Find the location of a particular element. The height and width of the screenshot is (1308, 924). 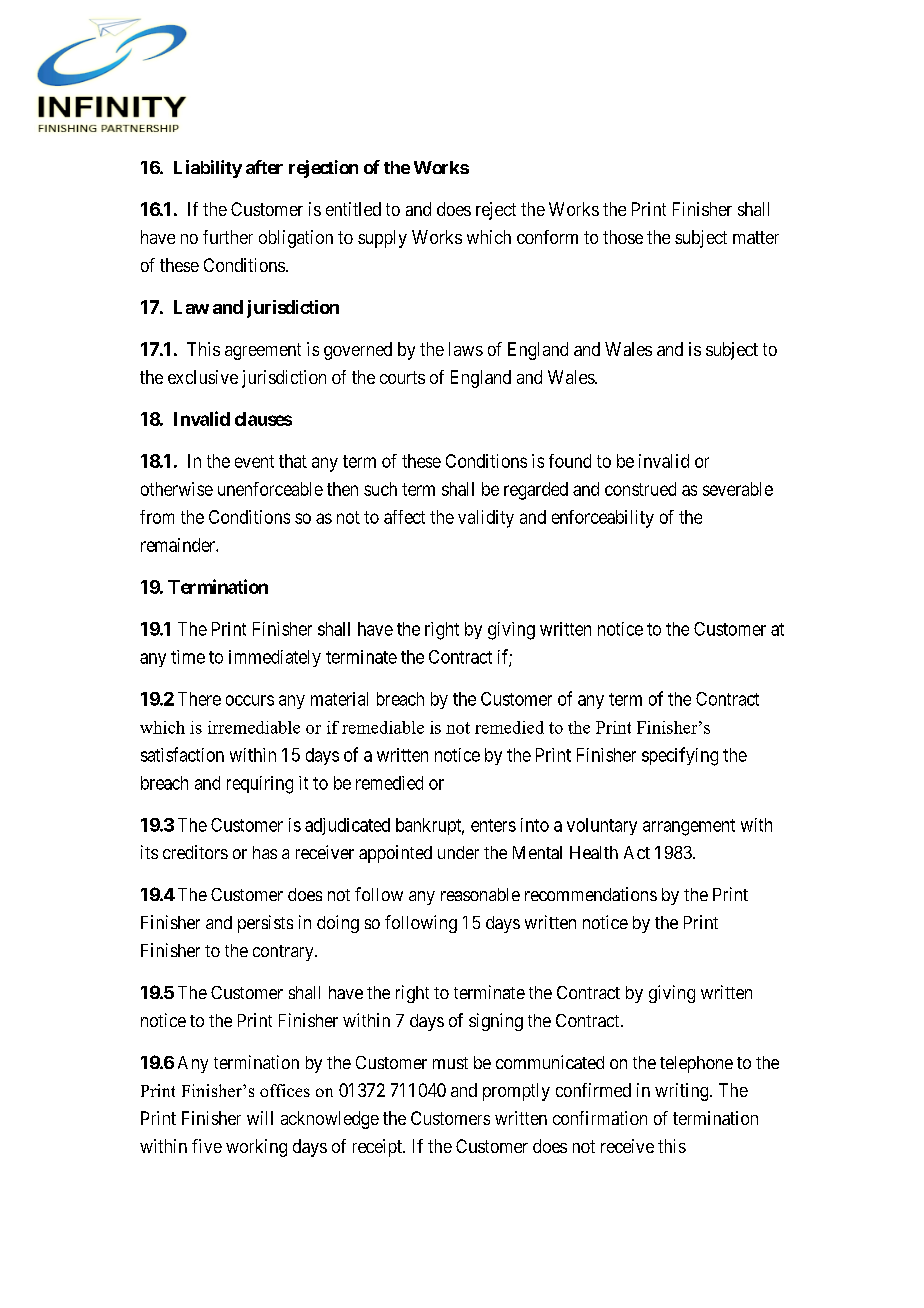

writing is located at coordinates (683, 1092).
